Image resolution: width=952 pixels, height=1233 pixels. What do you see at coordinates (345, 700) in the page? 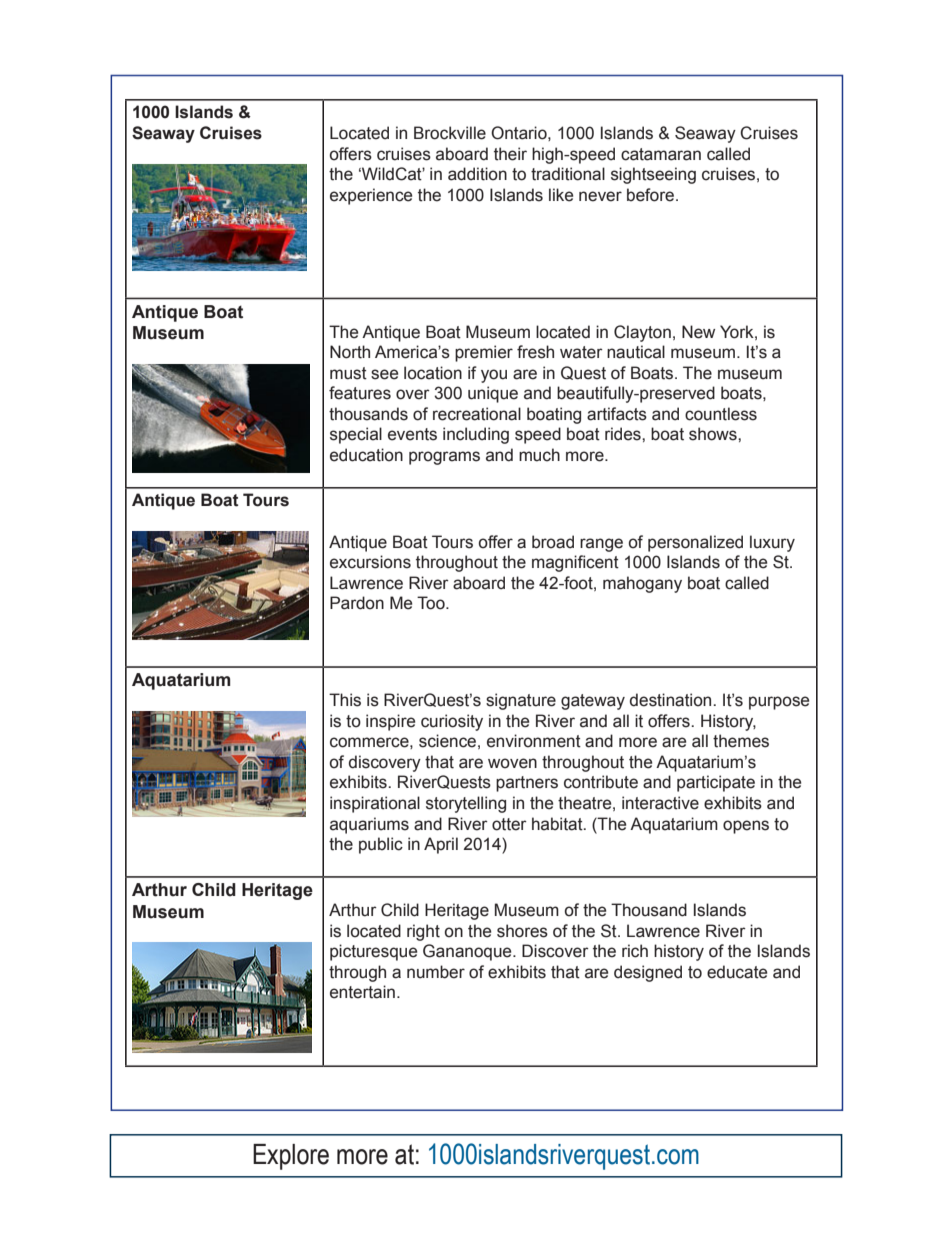
I see `This` at bounding box center [345, 700].
